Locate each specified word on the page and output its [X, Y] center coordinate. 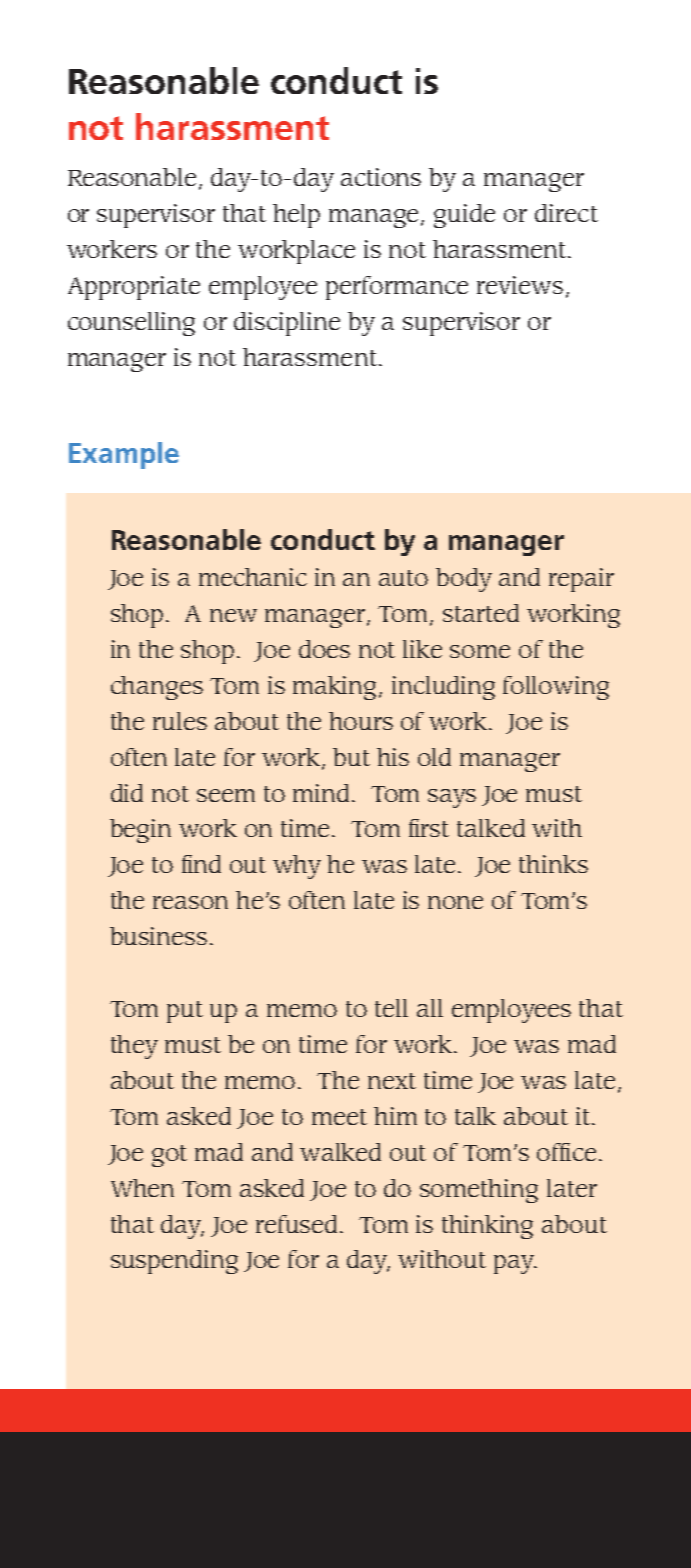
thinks [553, 864]
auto [403, 578]
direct [566, 213]
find [201, 864]
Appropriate [134, 288]
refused [298, 1224]
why [297, 867]
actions [381, 177]
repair [581, 580]
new [233, 615]
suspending [174, 1262]
